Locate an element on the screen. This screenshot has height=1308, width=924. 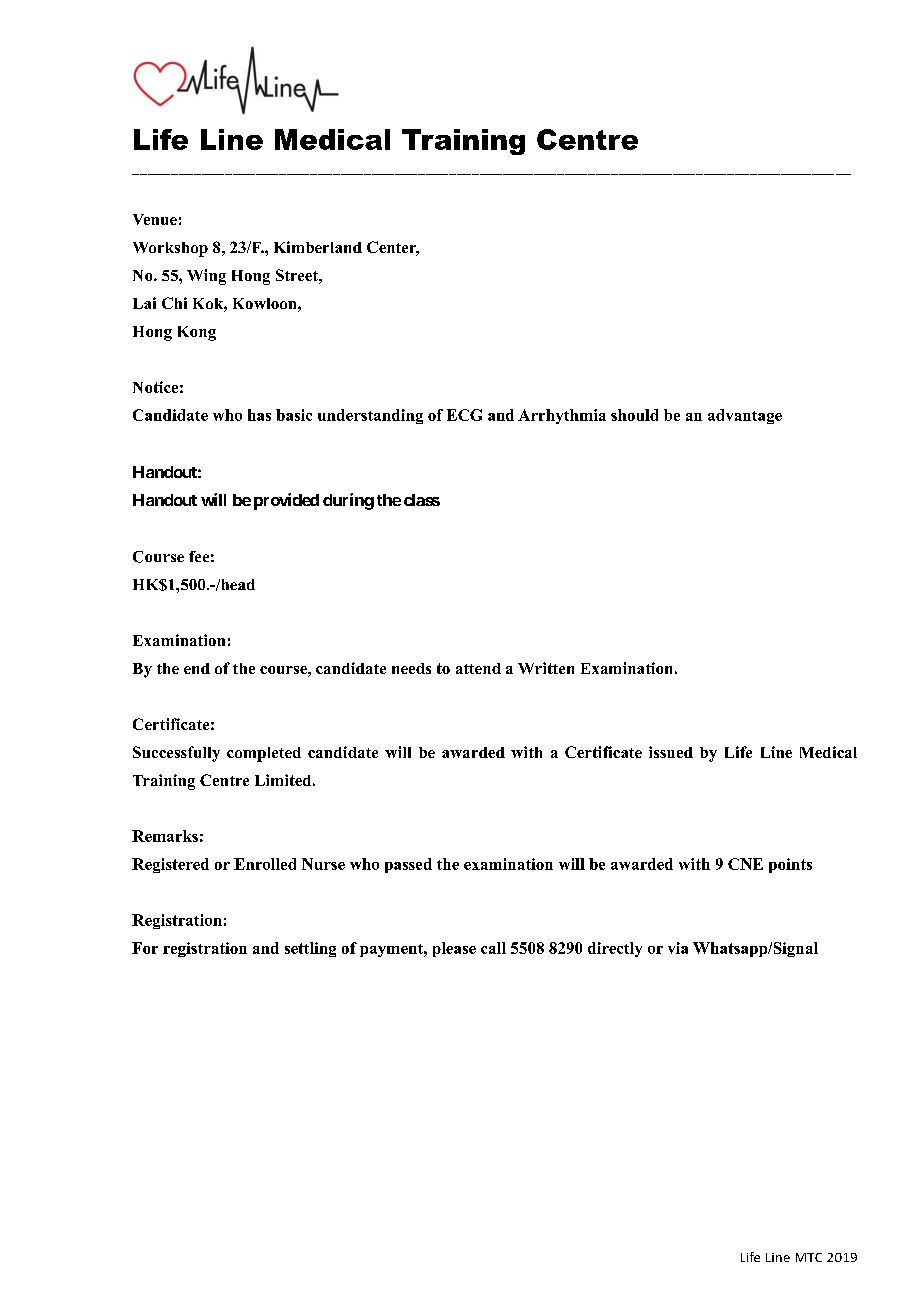
advantage is located at coordinates (745, 416).
